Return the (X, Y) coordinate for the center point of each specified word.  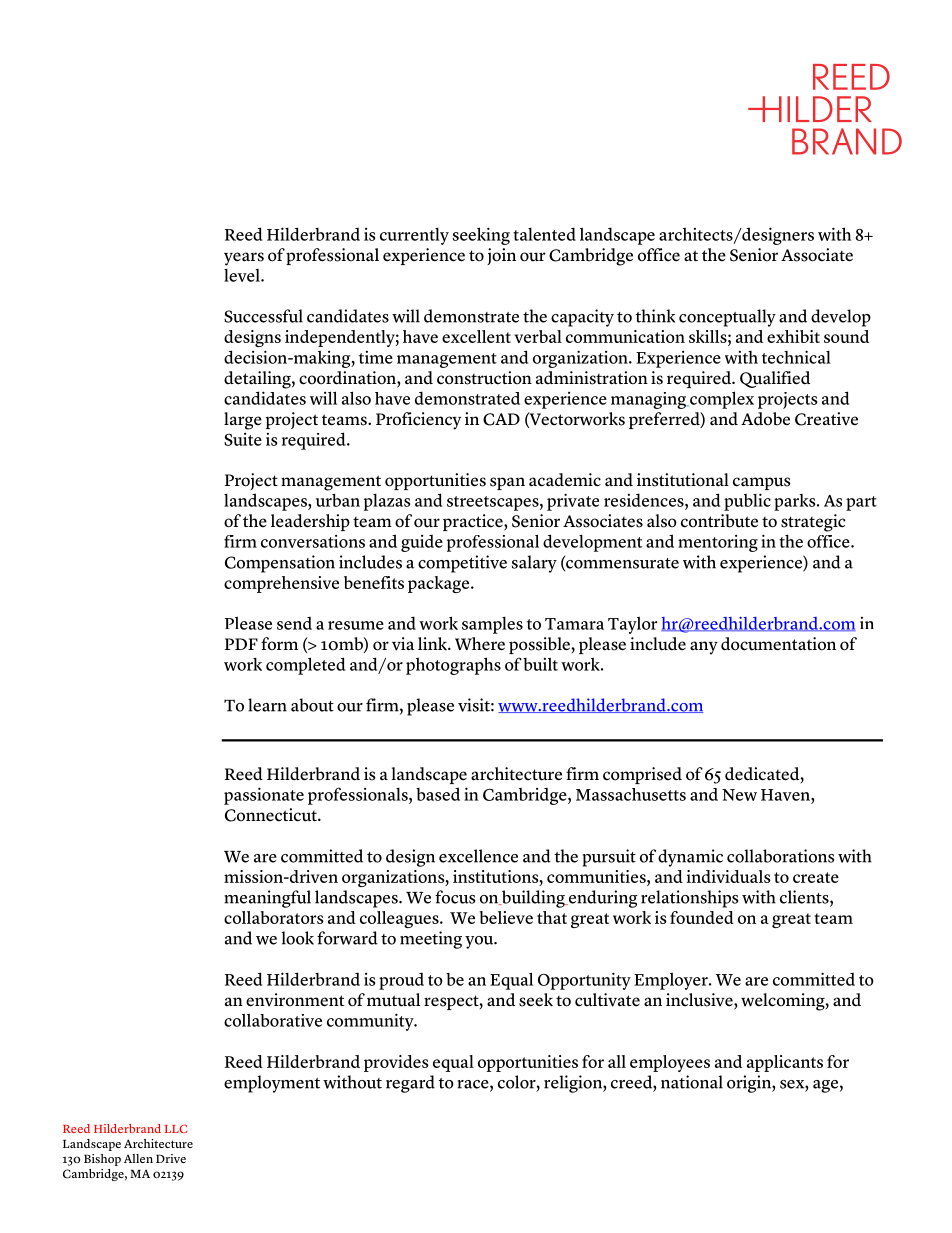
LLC (176, 1128)
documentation (778, 644)
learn (267, 705)
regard (410, 1084)
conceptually (727, 318)
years (244, 259)
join (501, 256)
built (540, 664)
